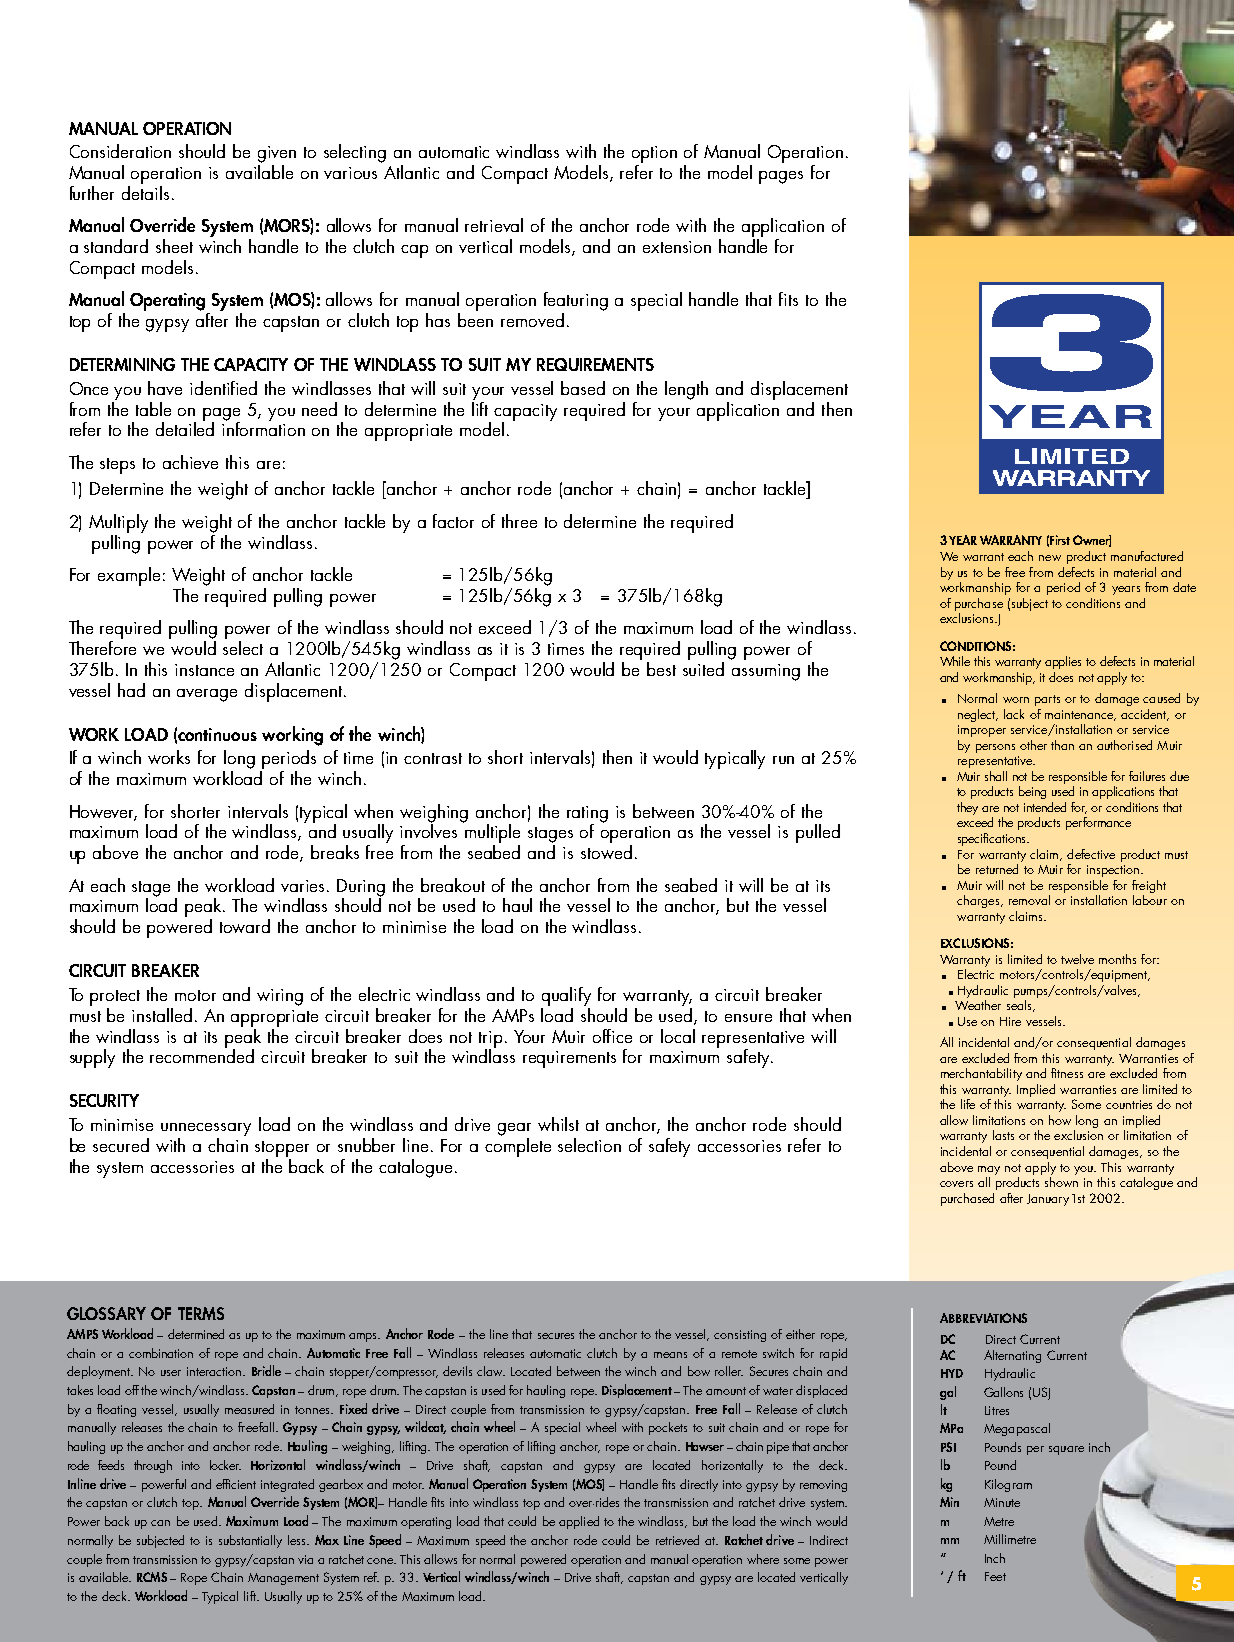  I want to click on whilst, so click(558, 1124).
